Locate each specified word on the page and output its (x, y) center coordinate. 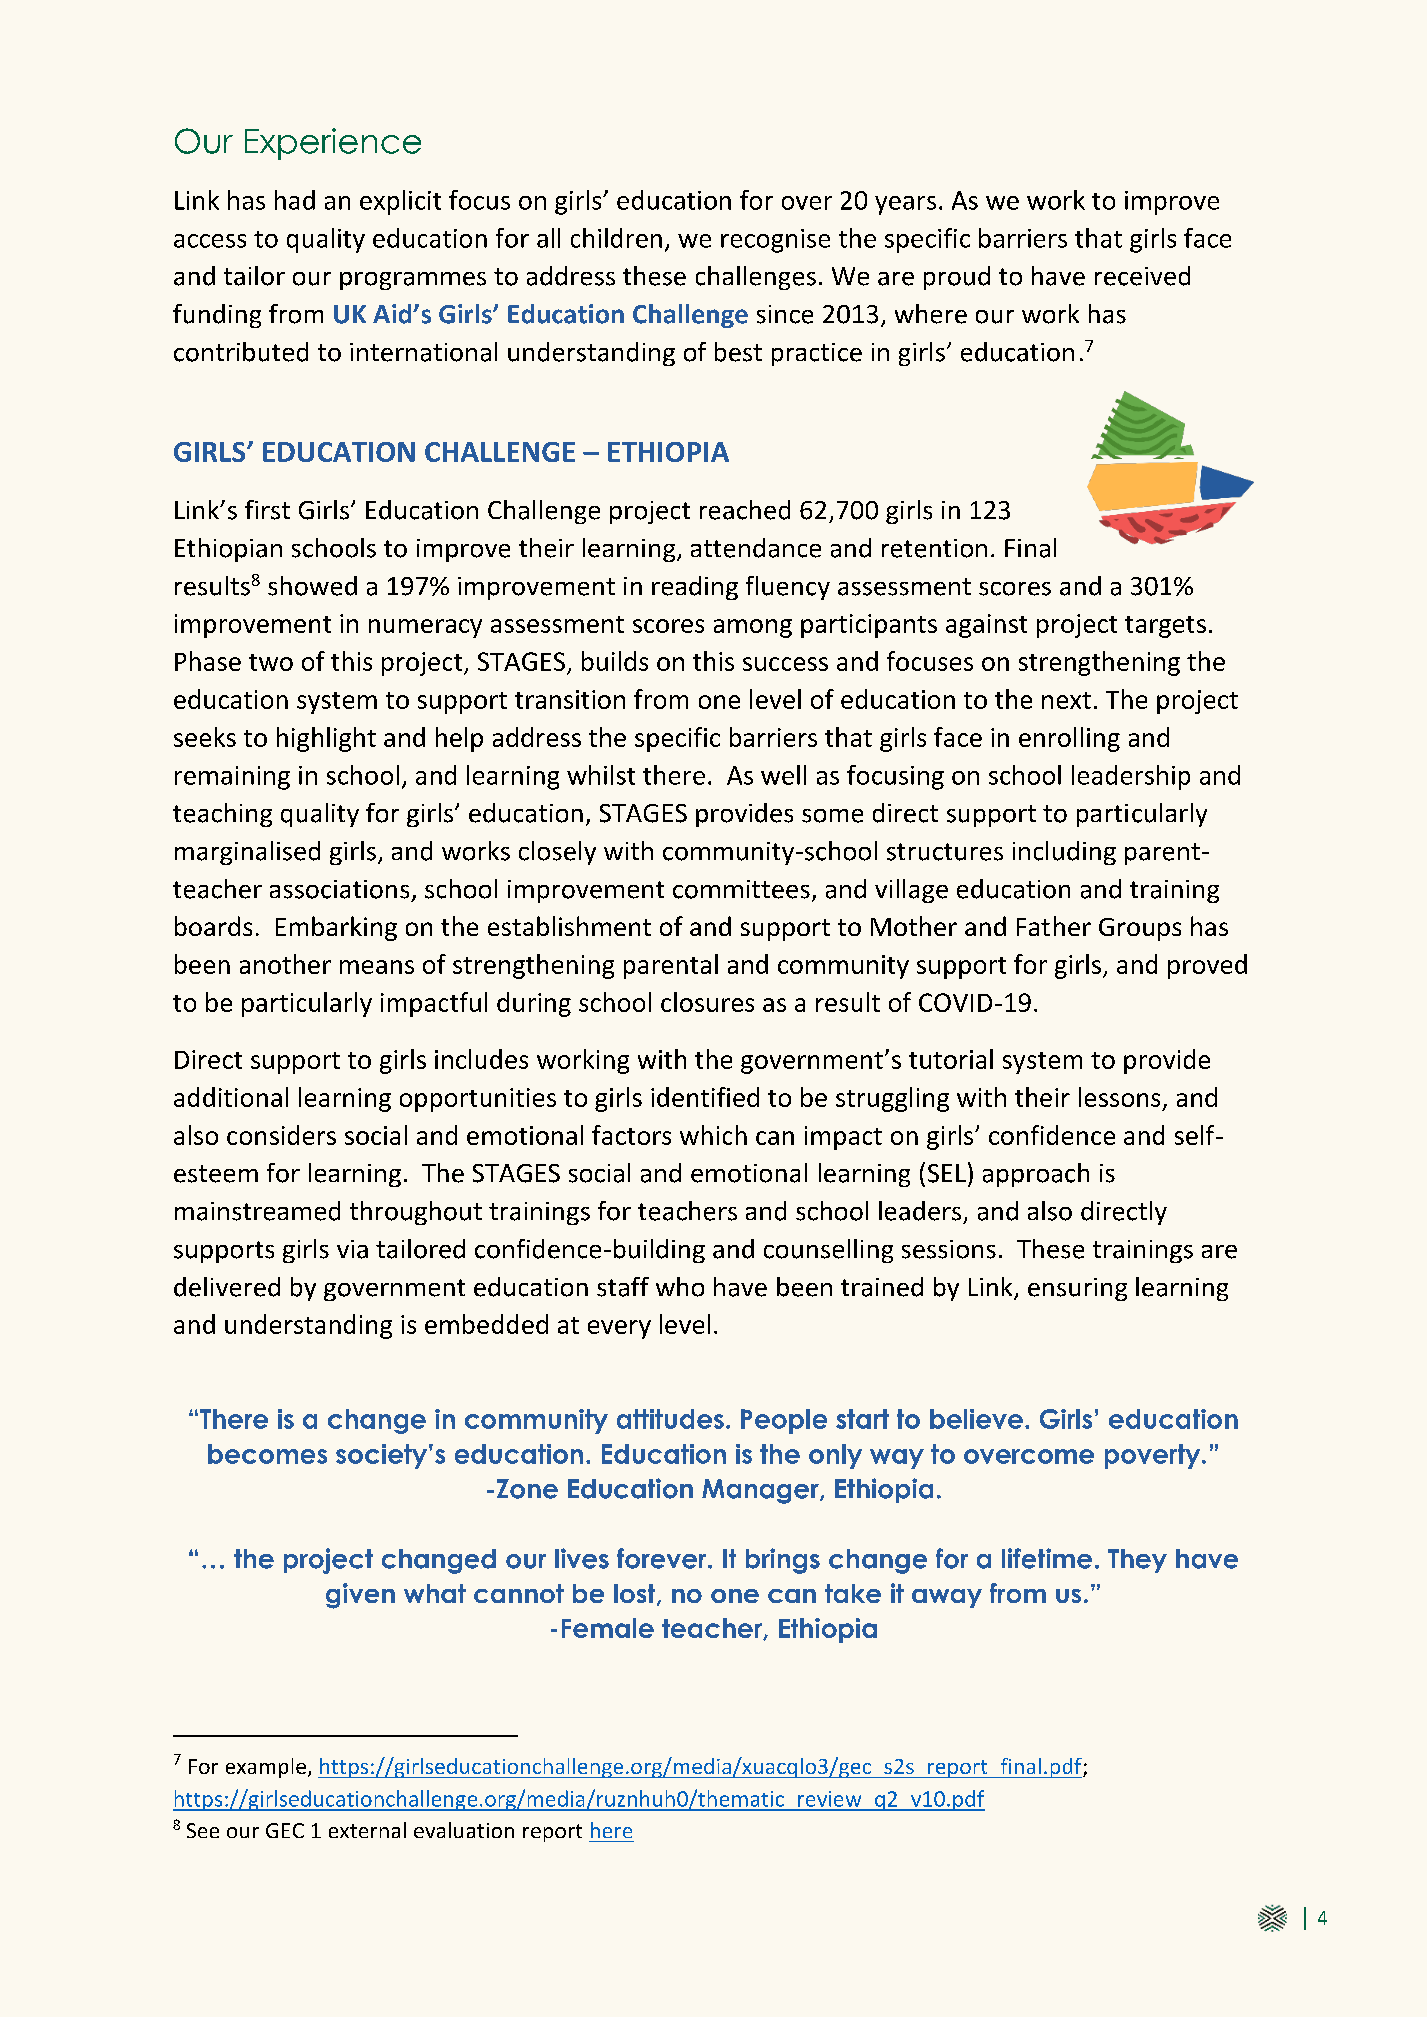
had (295, 200)
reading (695, 588)
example (266, 1768)
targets (1165, 627)
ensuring (1077, 1289)
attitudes (670, 1419)
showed (312, 586)
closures (707, 1002)
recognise (775, 241)
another (285, 964)
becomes (267, 1454)
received (1142, 276)
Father (1054, 926)
